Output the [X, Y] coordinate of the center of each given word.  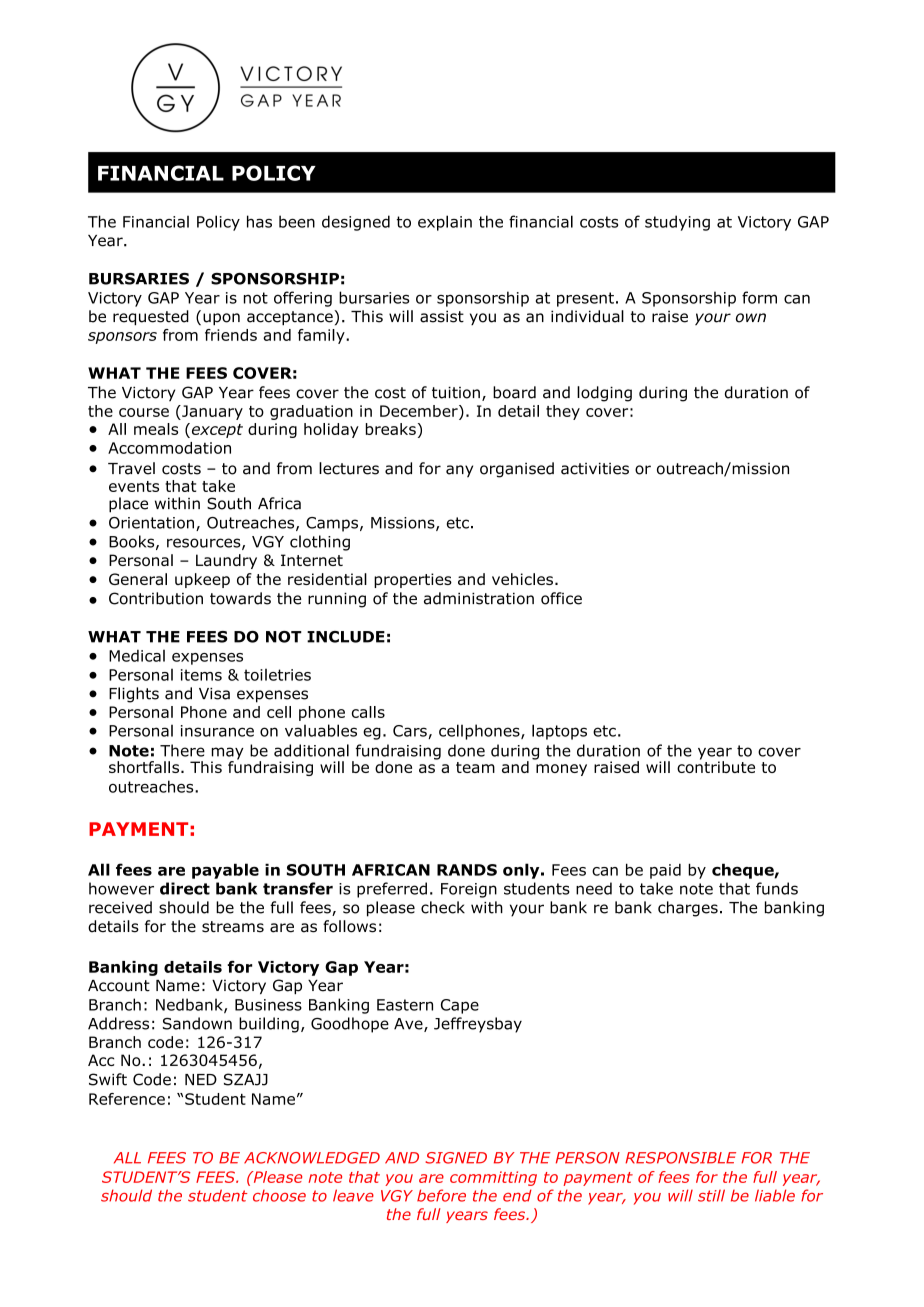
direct [185, 888]
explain [445, 223]
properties [413, 580]
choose [279, 1196]
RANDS [467, 870]
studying [677, 223]
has [259, 221]
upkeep [202, 580]
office [561, 598]
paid [665, 871]
